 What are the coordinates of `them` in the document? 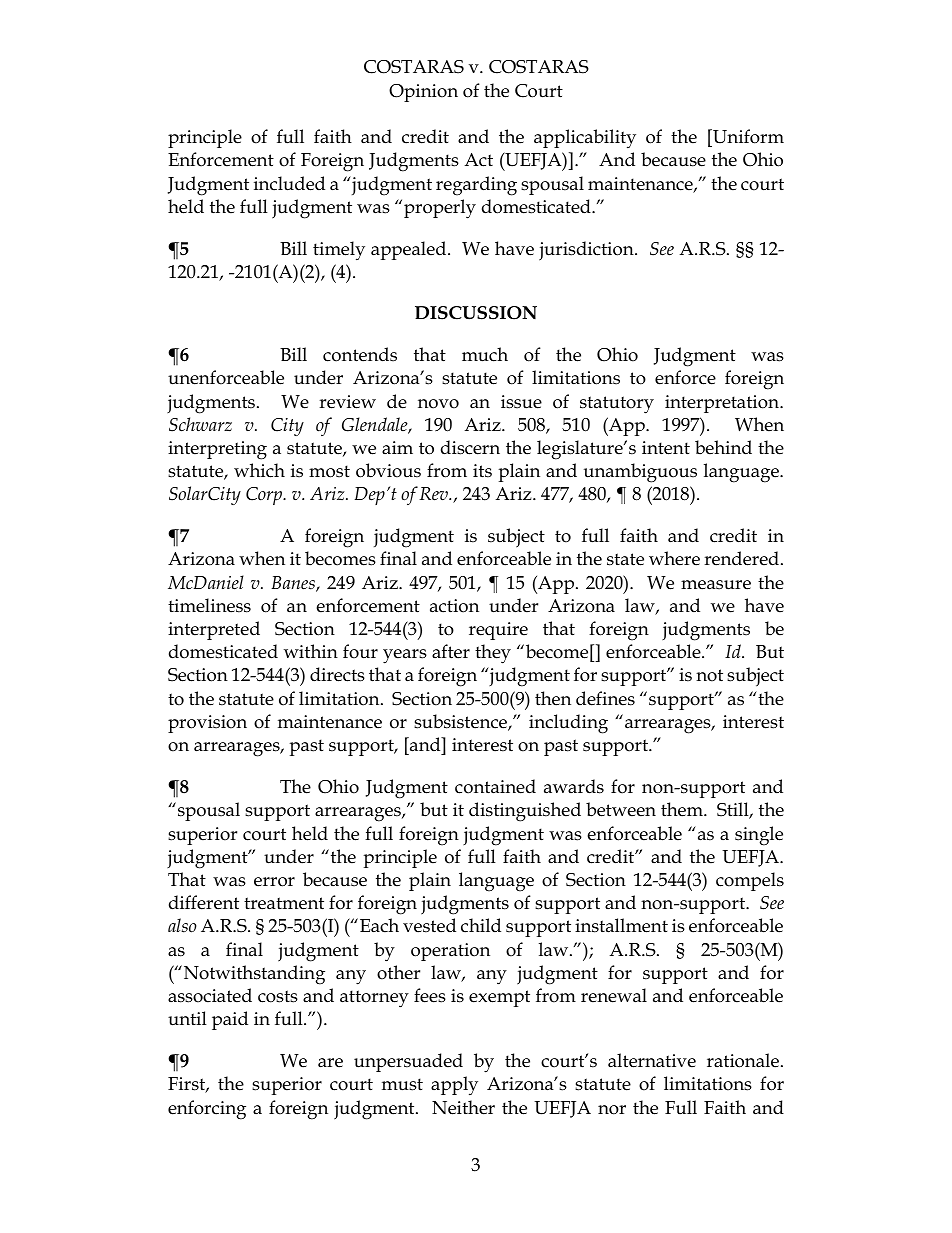 It's located at (683, 809).
